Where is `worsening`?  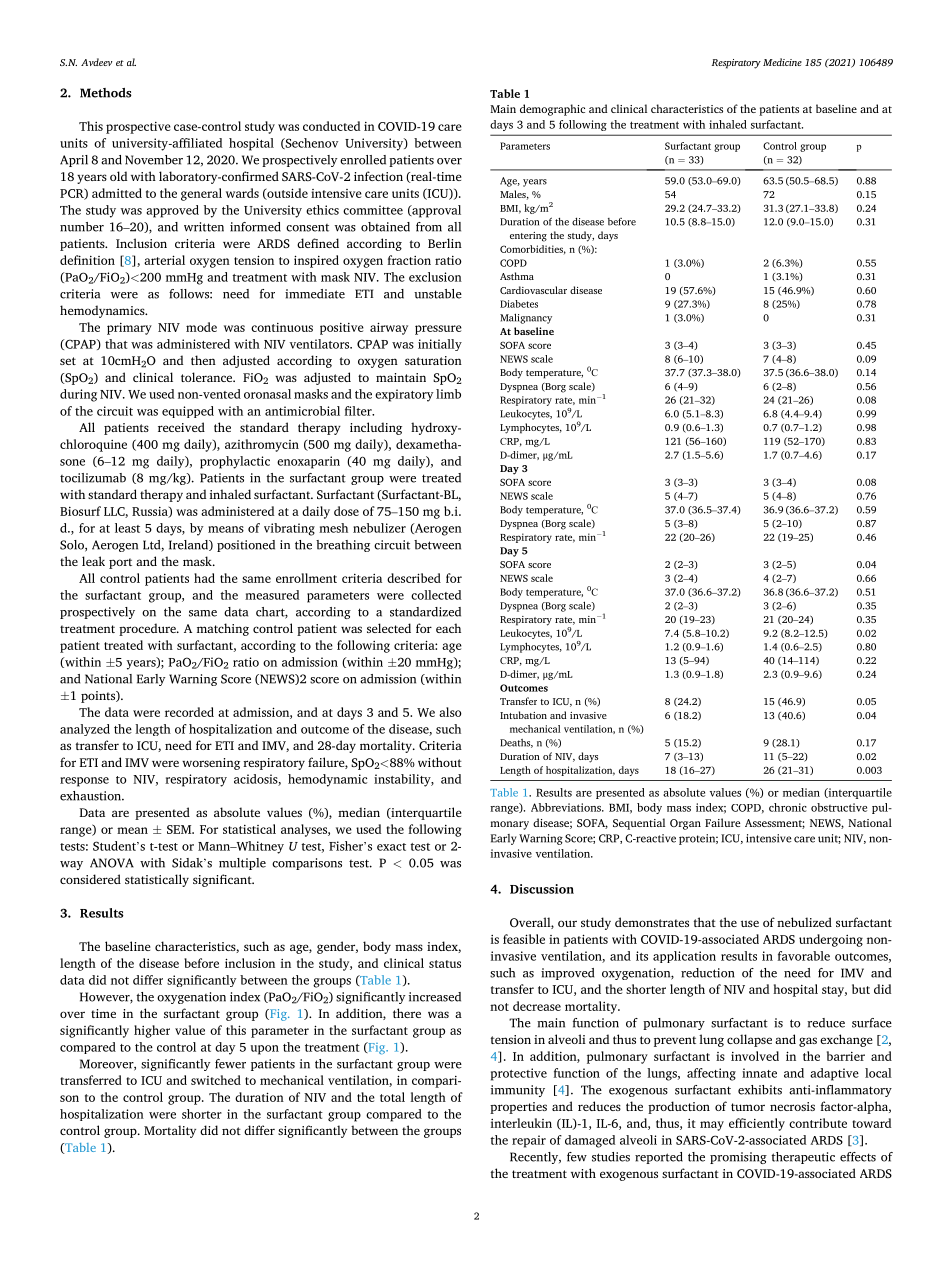
worsening is located at coordinates (211, 764).
